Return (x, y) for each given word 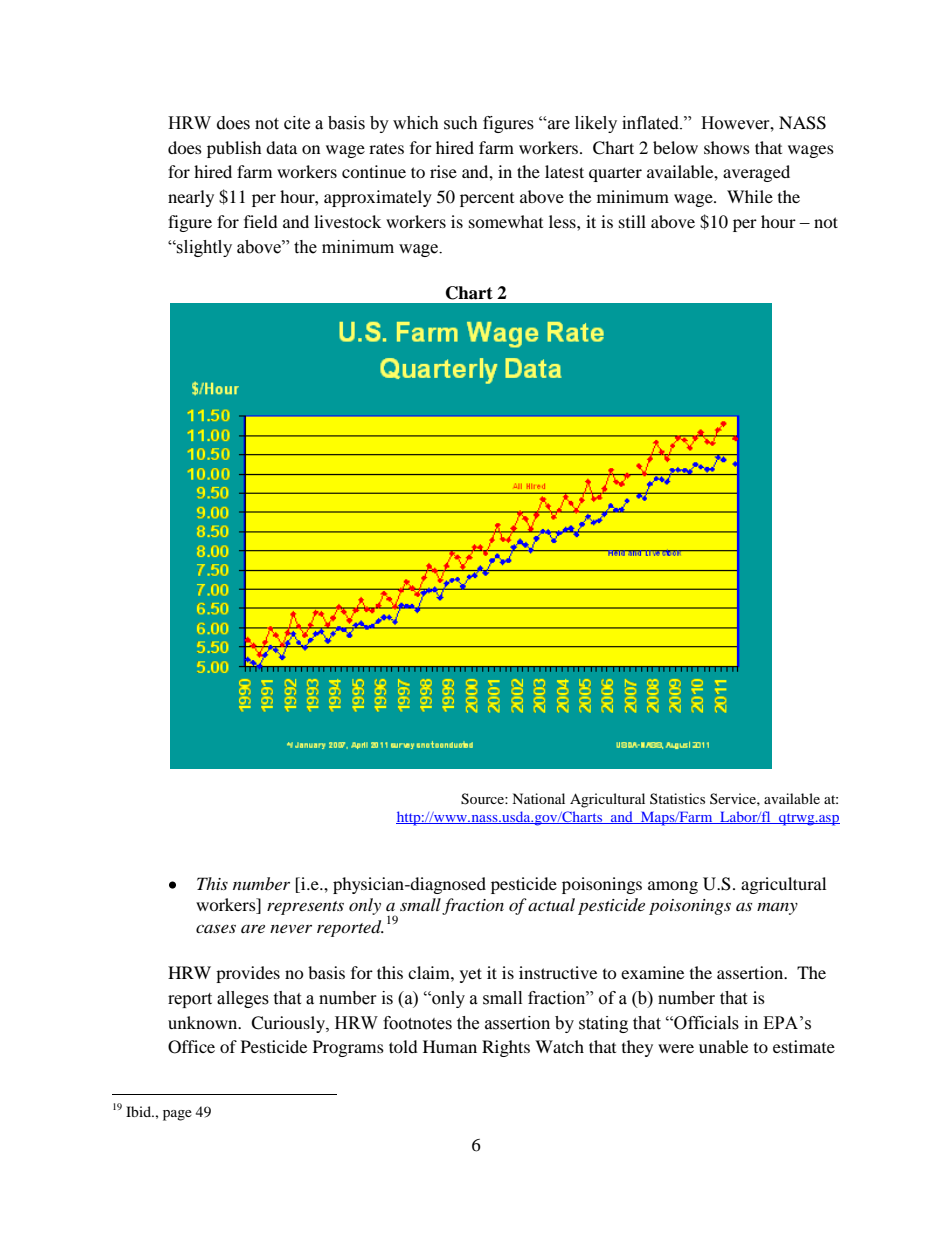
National (538, 798)
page (177, 1115)
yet (471, 975)
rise (443, 171)
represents (305, 908)
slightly (203, 248)
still (632, 221)
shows (727, 147)
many (777, 909)
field (261, 221)
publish (234, 149)
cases (216, 928)
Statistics (677, 798)
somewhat (506, 221)
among (673, 887)
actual (551, 904)
